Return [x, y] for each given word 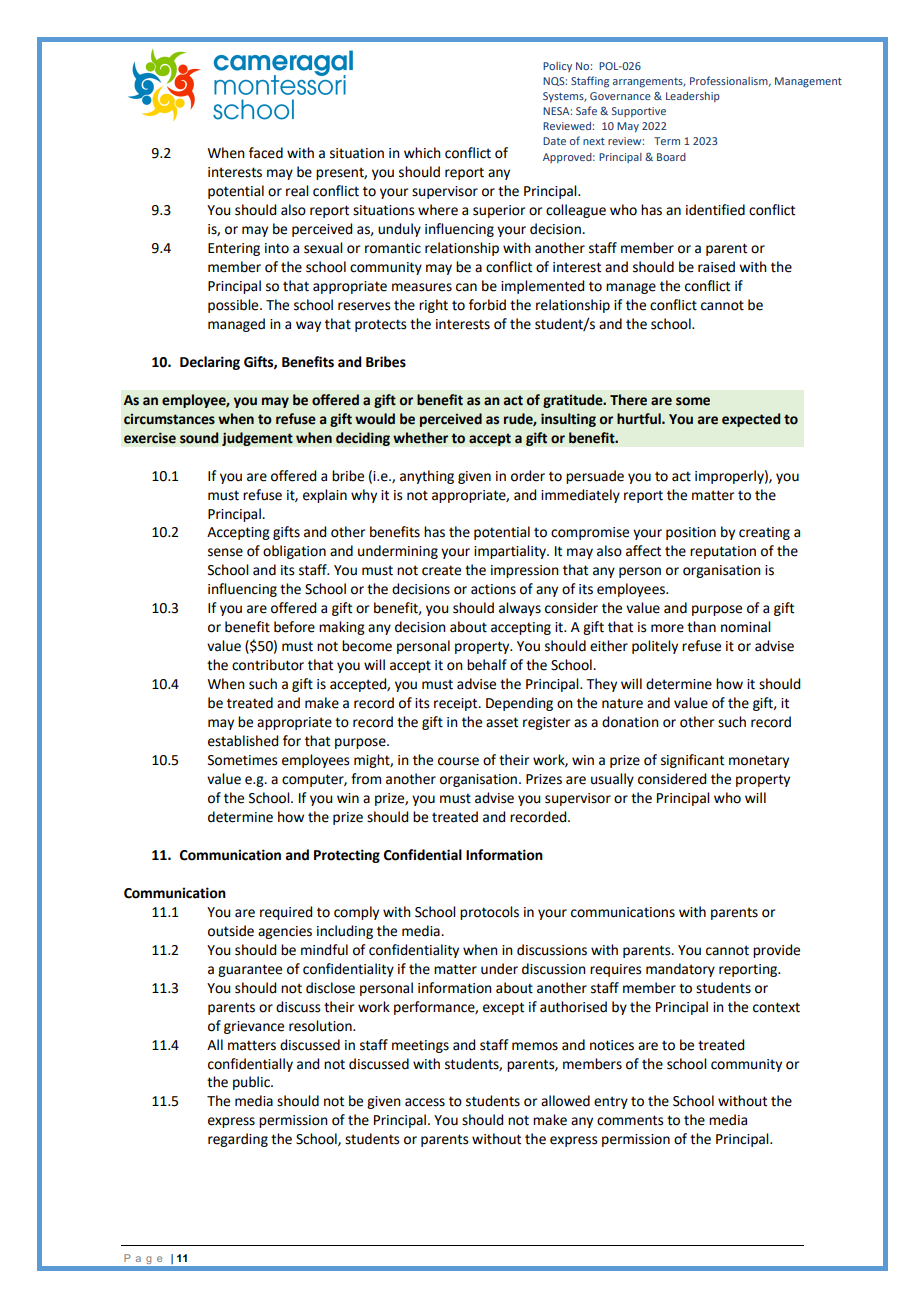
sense [225, 552]
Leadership [693, 97]
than [701, 627]
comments [630, 1120]
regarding [238, 1140]
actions [493, 589]
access [425, 1102]
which [422, 153]
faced [266, 153]
